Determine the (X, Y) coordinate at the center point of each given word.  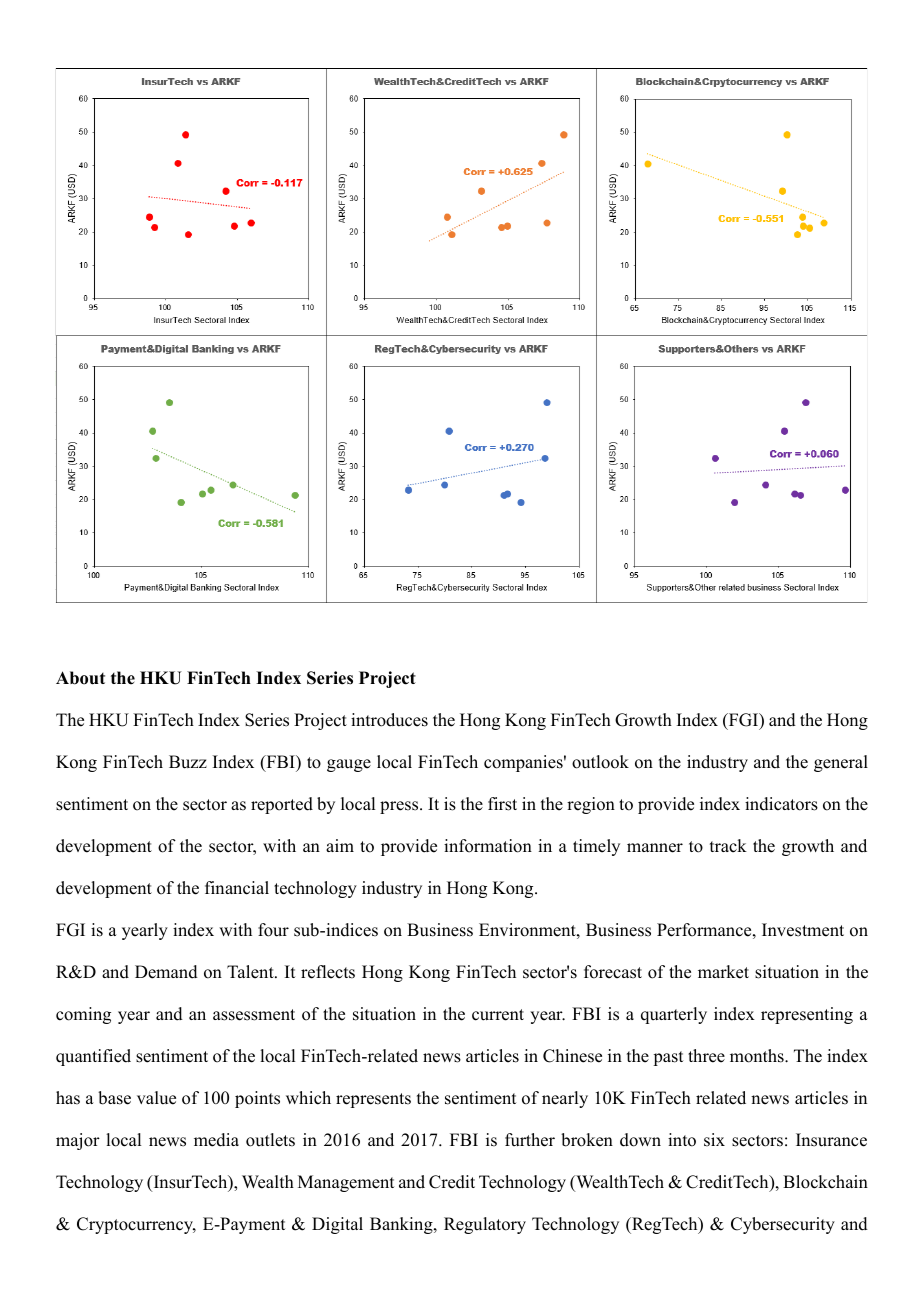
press (400, 807)
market (723, 972)
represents (373, 1100)
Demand (166, 972)
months (758, 1056)
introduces (389, 720)
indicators (781, 804)
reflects (328, 972)
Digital (337, 1225)
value (156, 1098)
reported (282, 805)
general (841, 763)
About (80, 678)
